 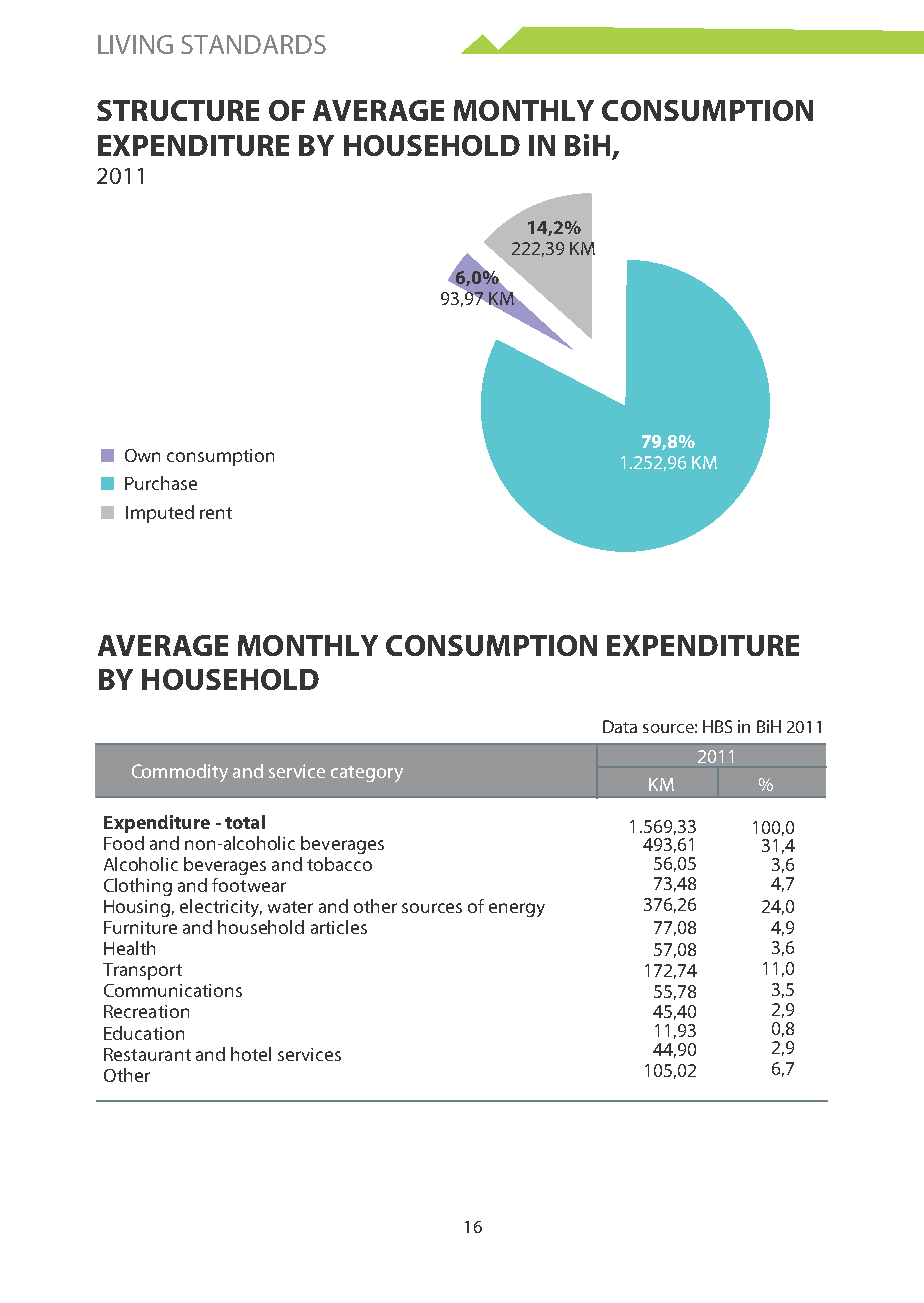 What do you see at coordinates (180, 773) in the screenshot?
I see `Commodity` at bounding box center [180, 773].
